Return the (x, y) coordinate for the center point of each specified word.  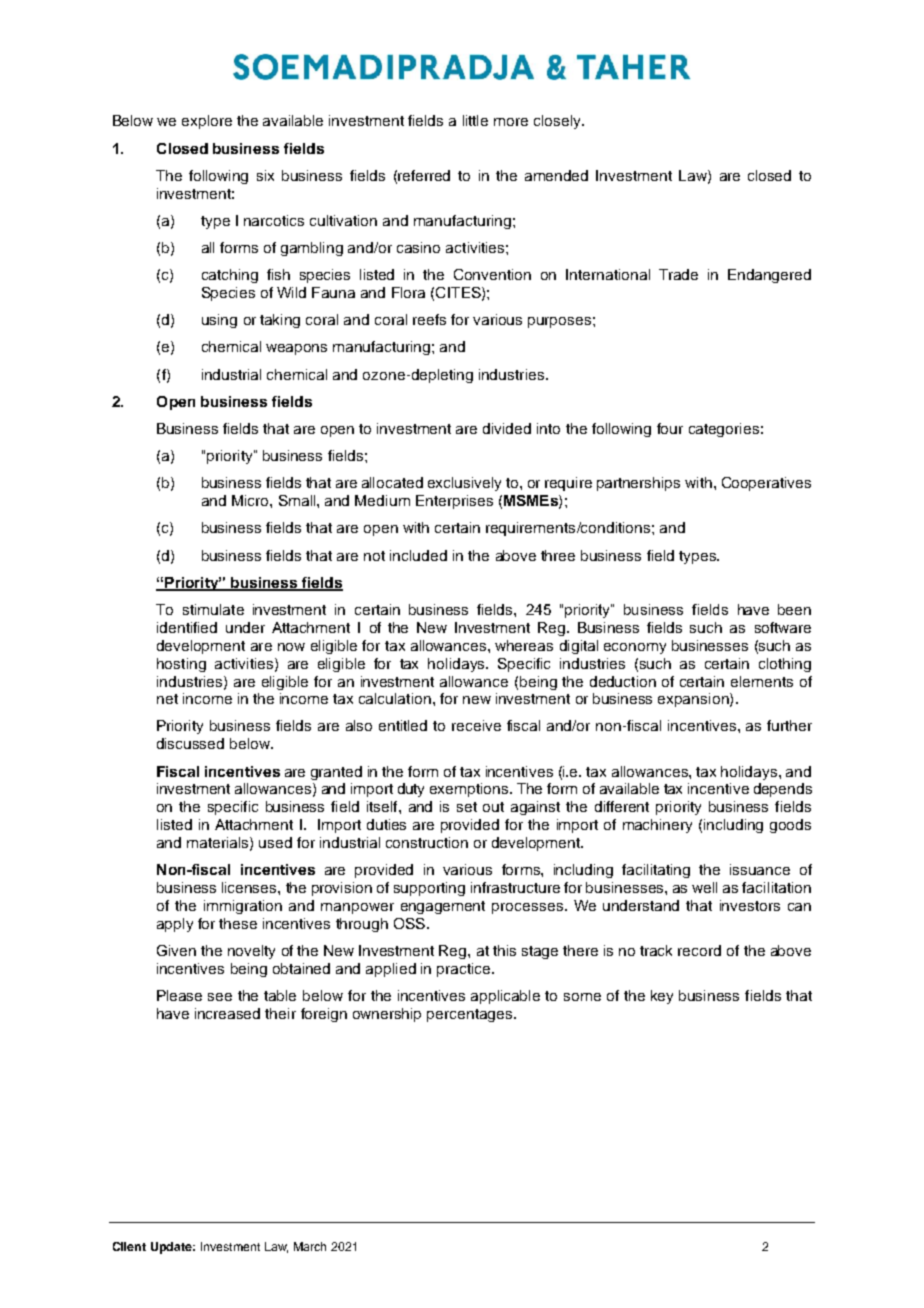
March (310, 1246)
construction (427, 842)
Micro (251, 500)
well (704, 887)
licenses (250, 887)
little (475, 120)
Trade (678, 274)
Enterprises (454, 502)
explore (207, 122)
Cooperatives (766, 484)
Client (129, 1246)
